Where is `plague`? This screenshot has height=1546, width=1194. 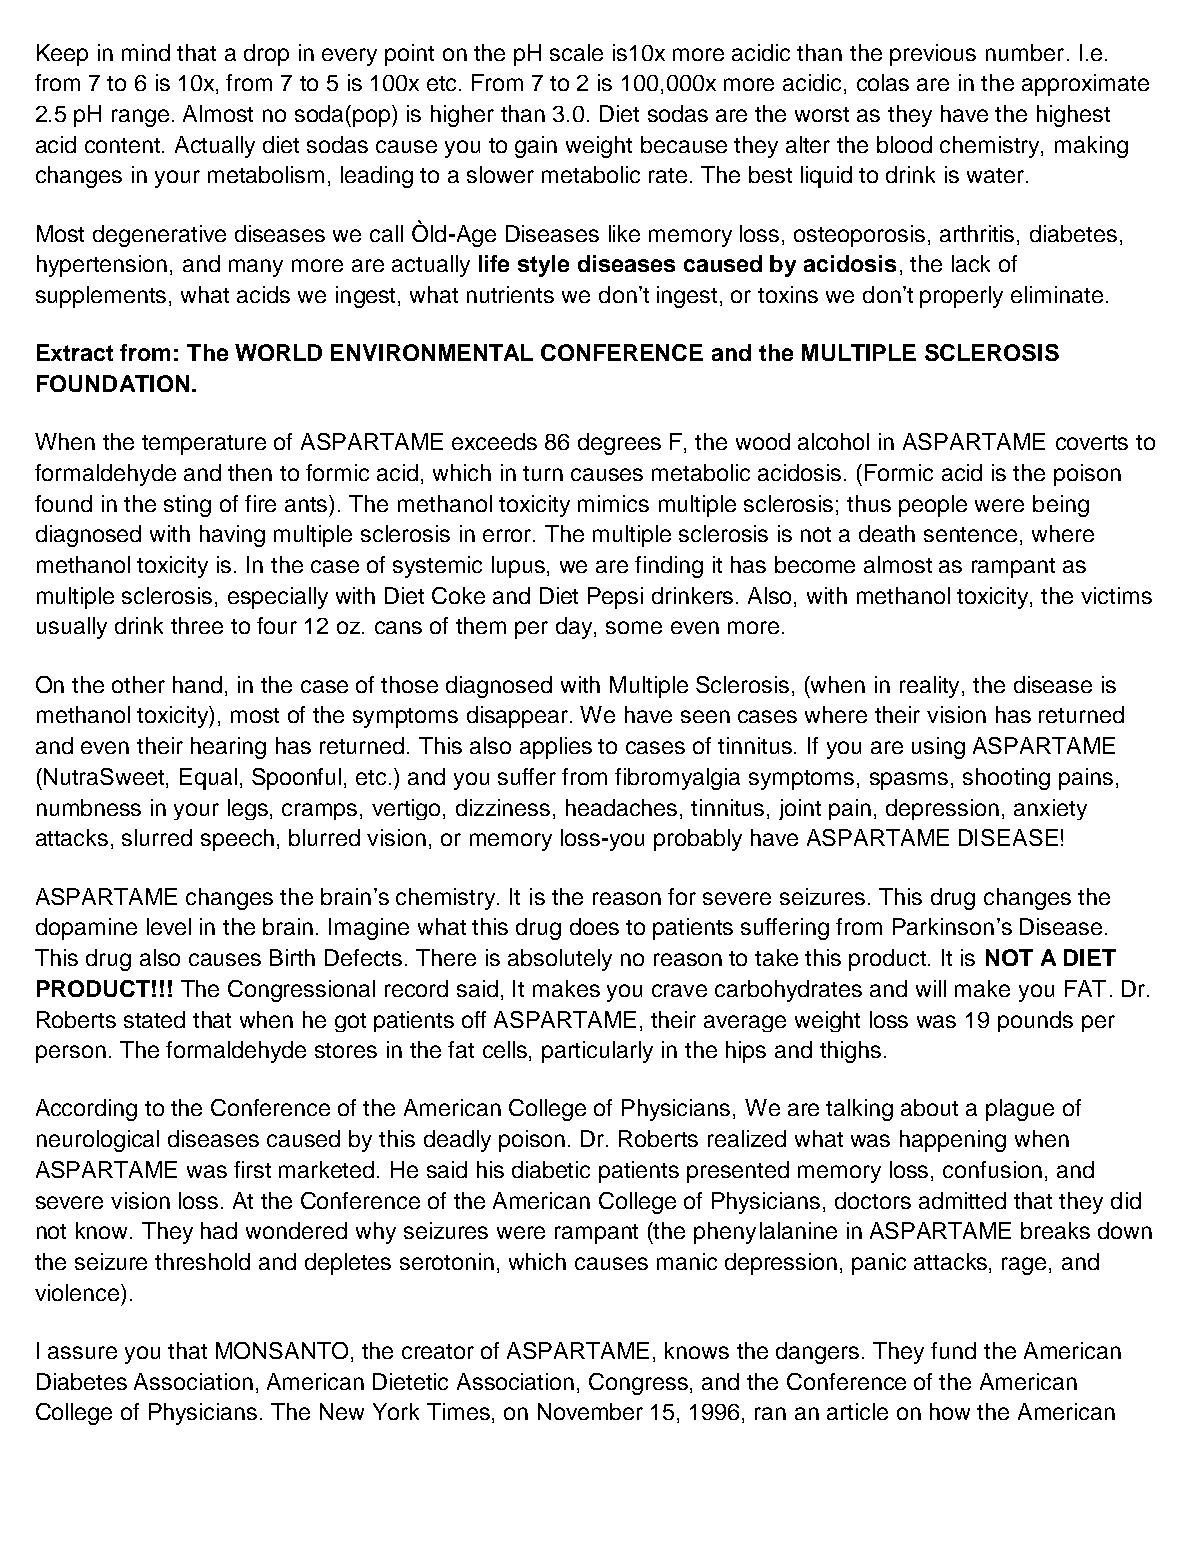
plague is located at coordinates (1020, 1110).
